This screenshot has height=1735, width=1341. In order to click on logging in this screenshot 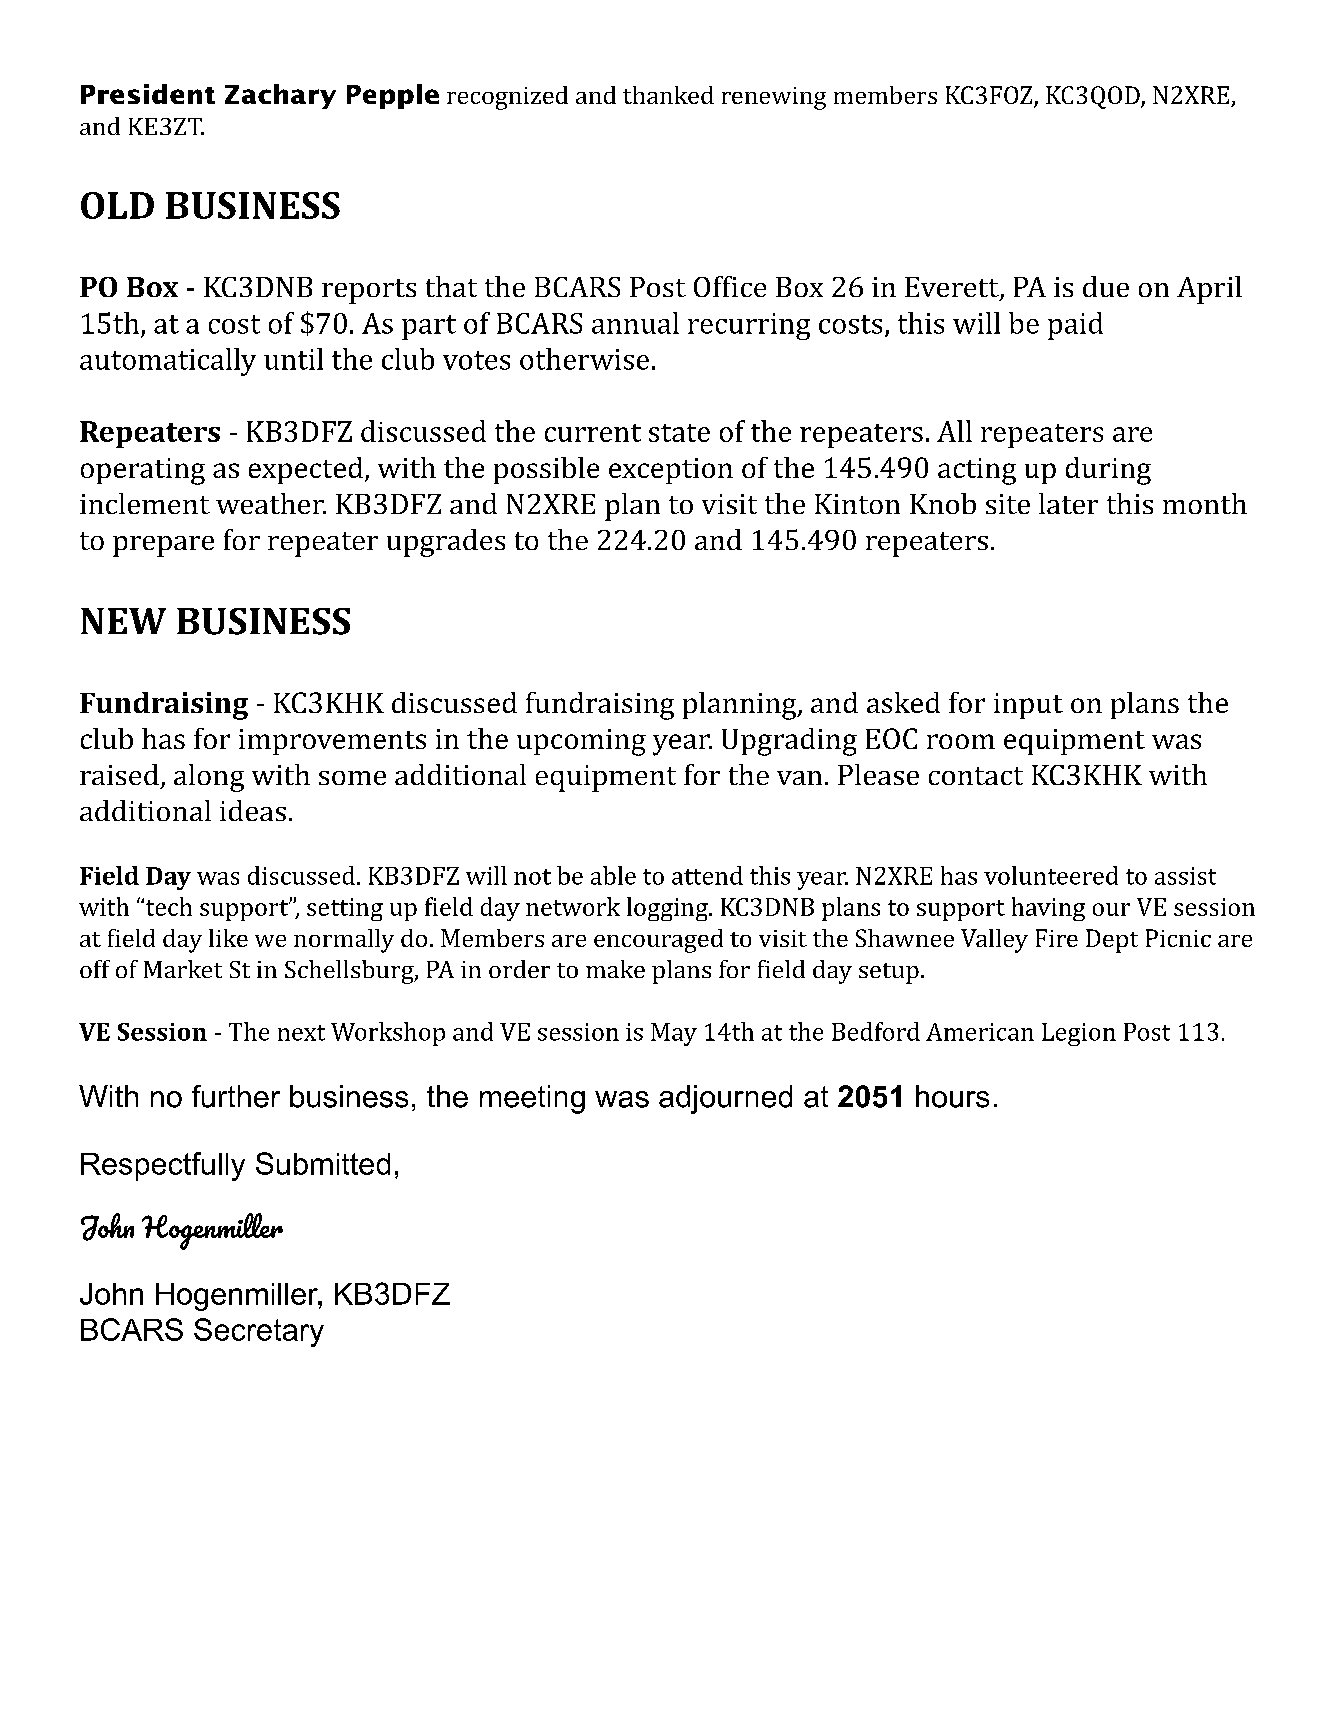, I will do `click(668, 909)`.
